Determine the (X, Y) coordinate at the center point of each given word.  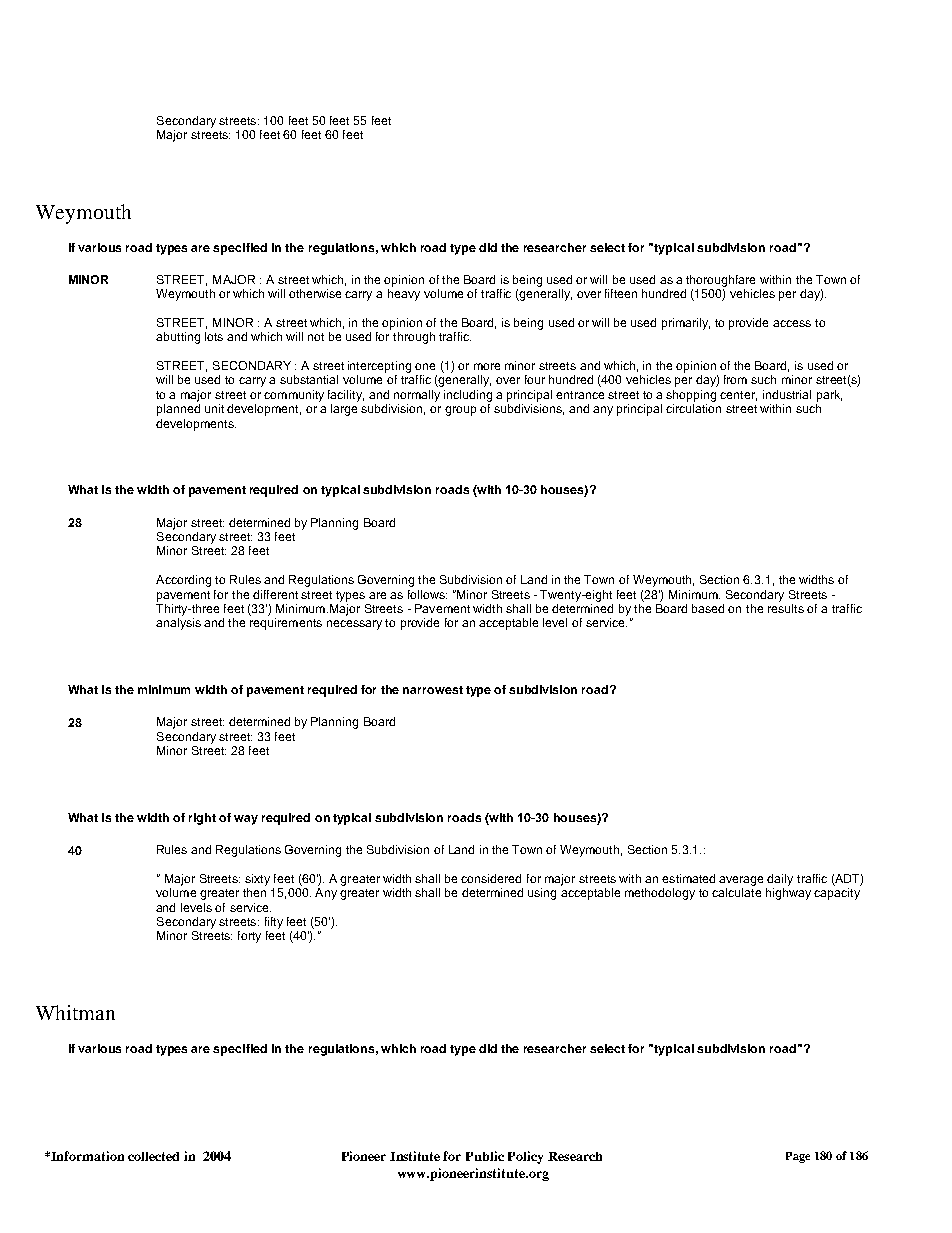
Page (798, 1157)
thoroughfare (720, 281)
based (708, 608)
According (183, 581)
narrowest (433, 690)
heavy (404, 295)
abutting (178, 338)
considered (491, 878)
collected (153, 1156)
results (786, 608)
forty (249, 937)
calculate (736, 892)
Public (485, 1156)
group (460, 411)
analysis (178, 624)
